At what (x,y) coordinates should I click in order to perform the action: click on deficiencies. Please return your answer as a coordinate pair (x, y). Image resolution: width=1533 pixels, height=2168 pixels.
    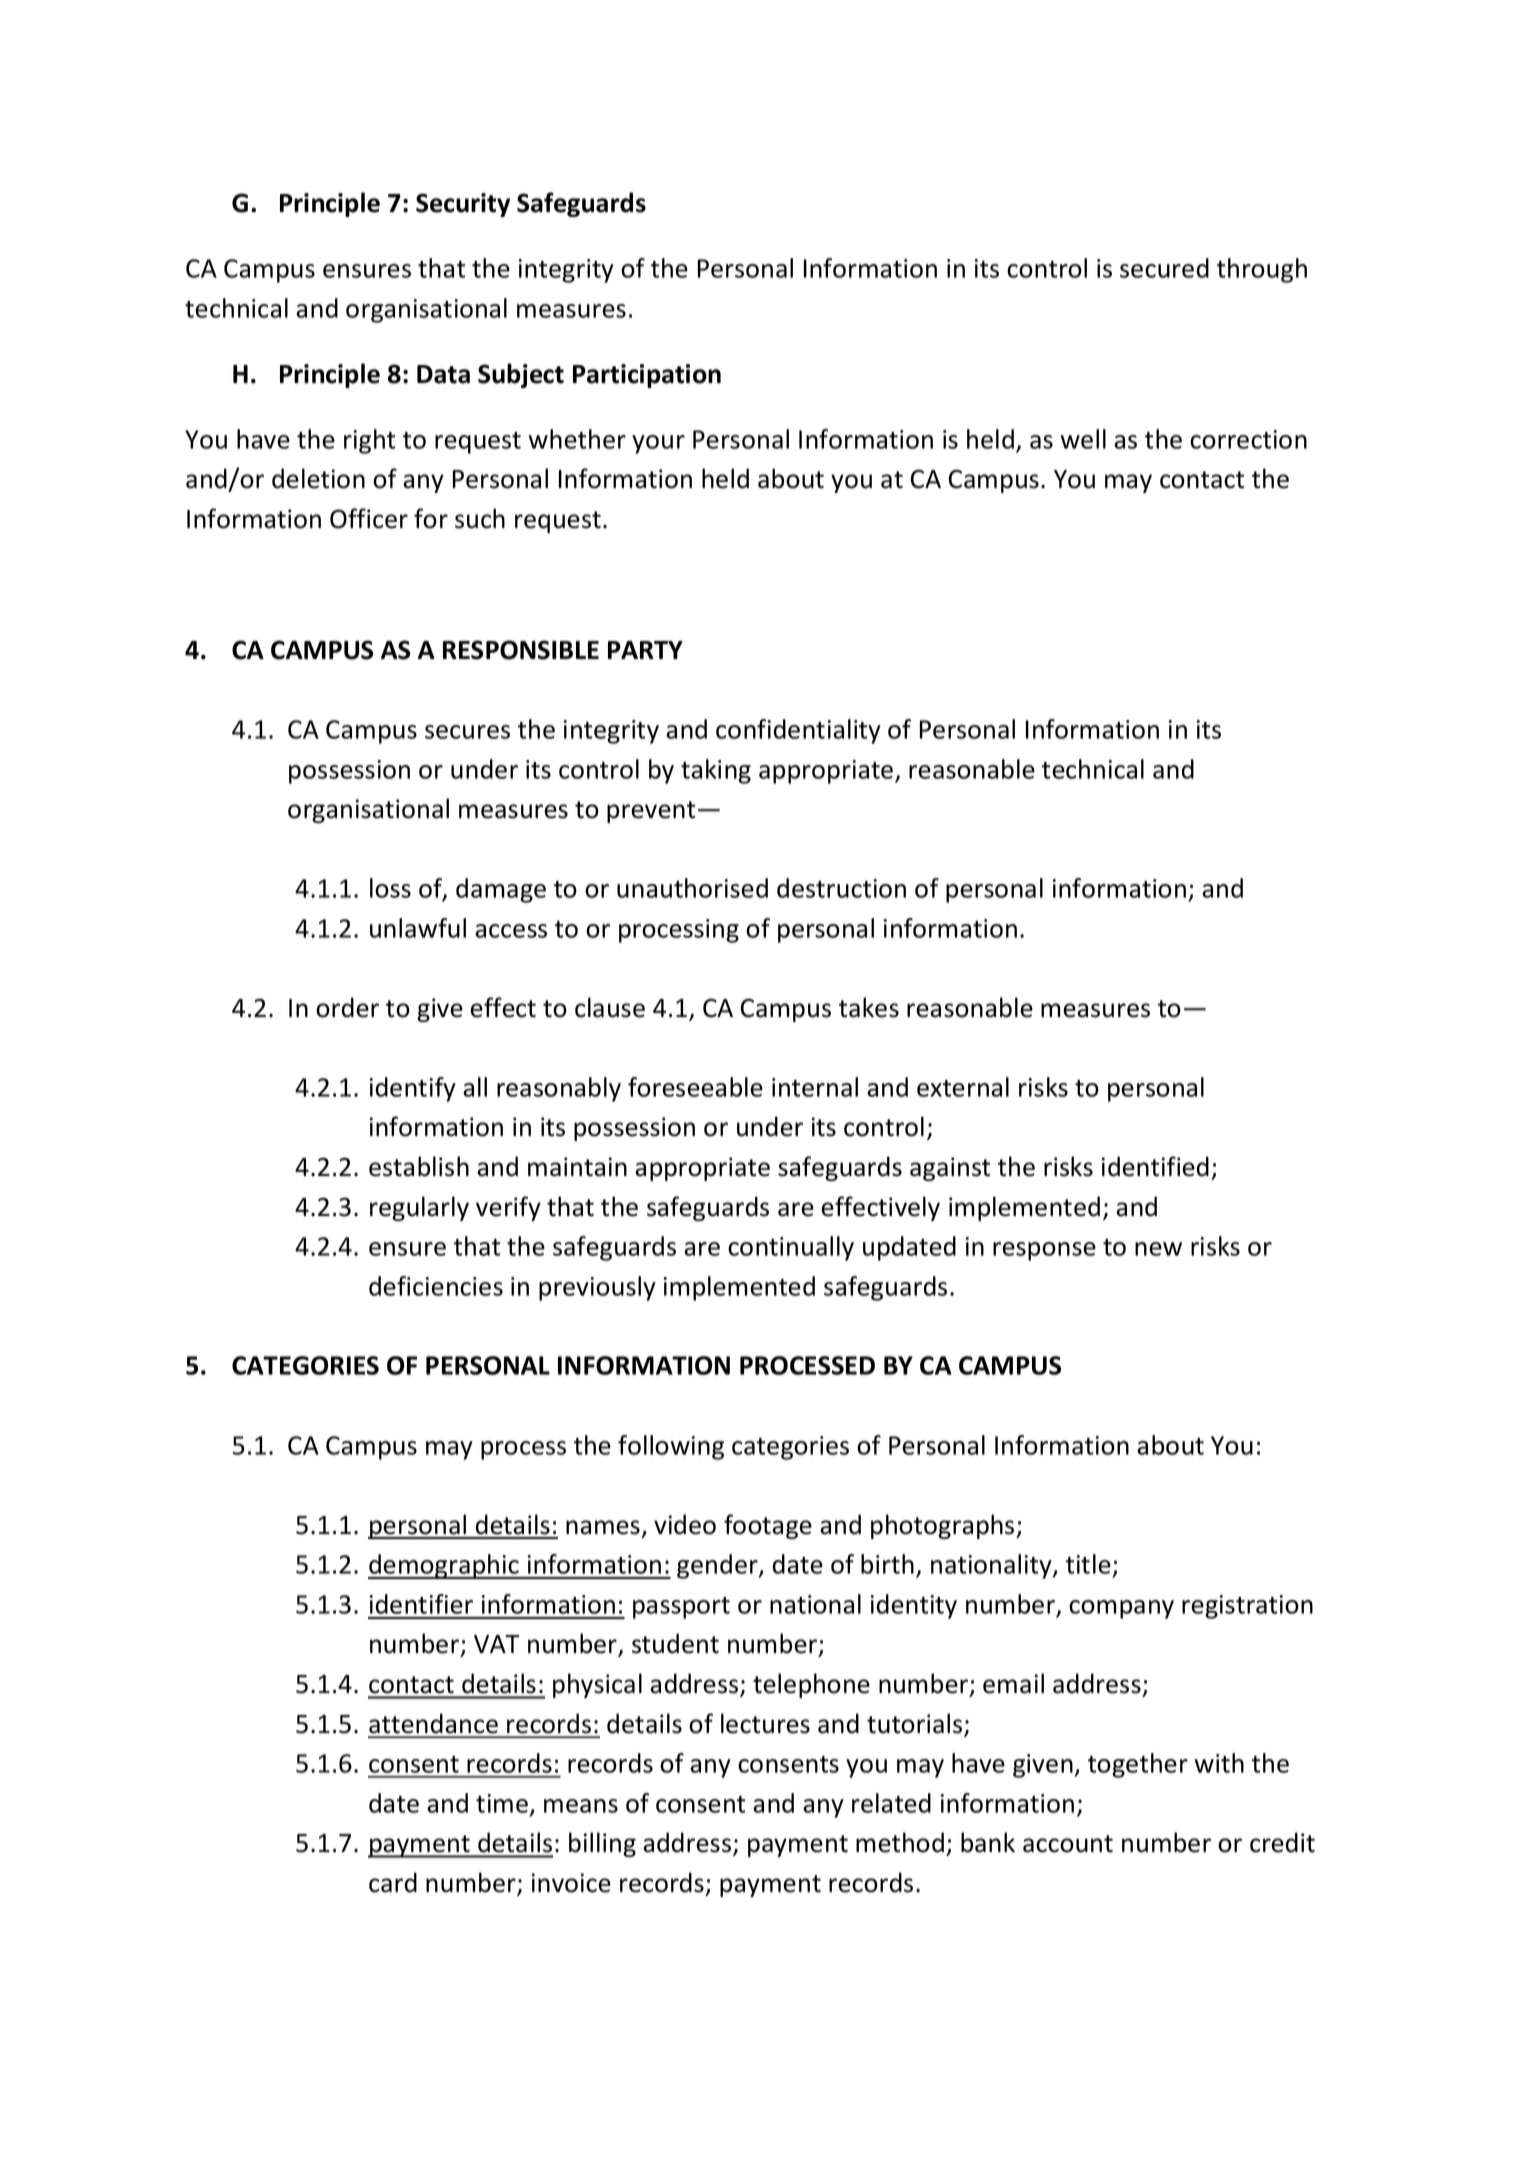
    Looking at the image, I should click on (436, 1286).
